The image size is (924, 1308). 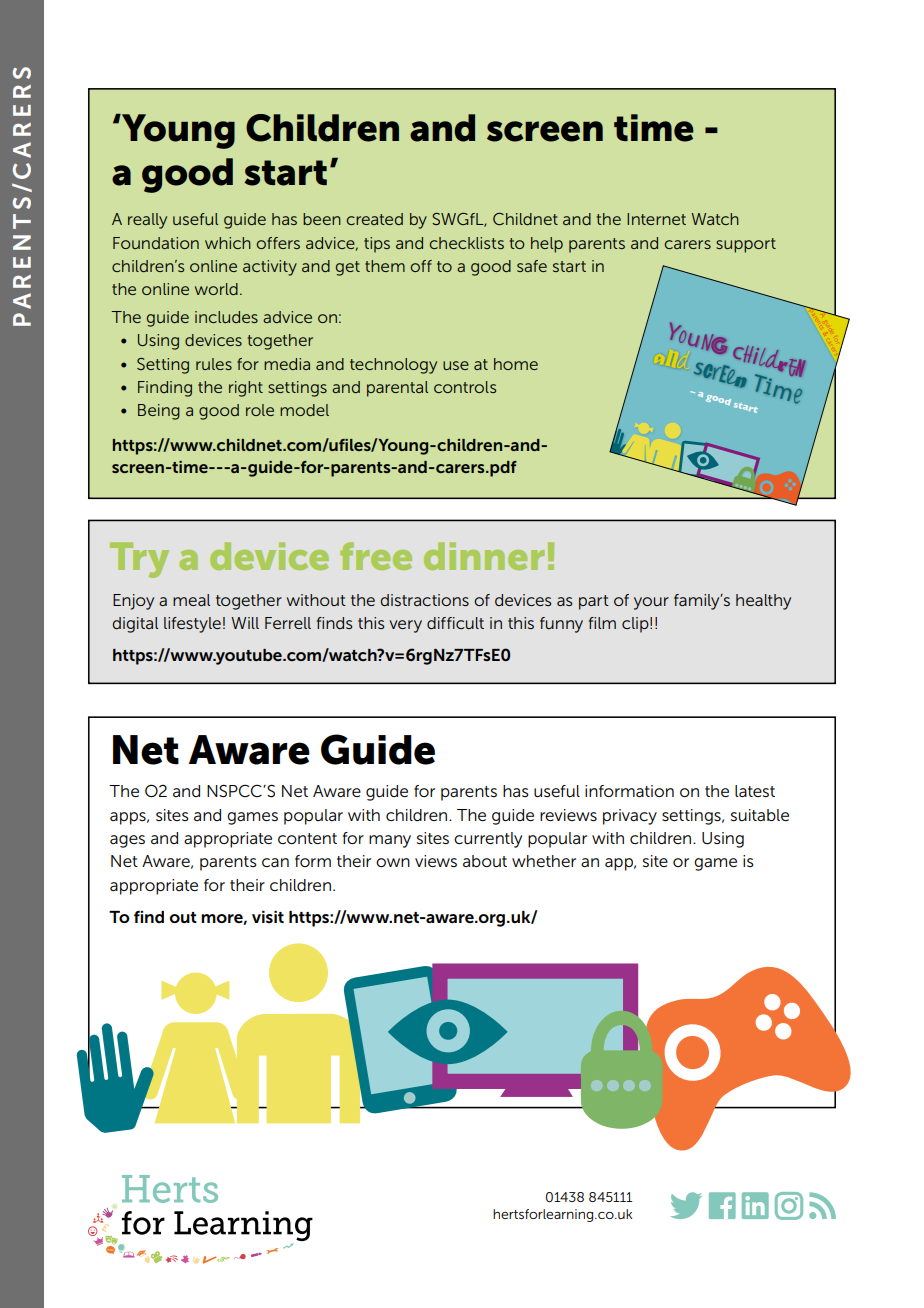 I want to click on dinner, so click(x=484, y=556).
